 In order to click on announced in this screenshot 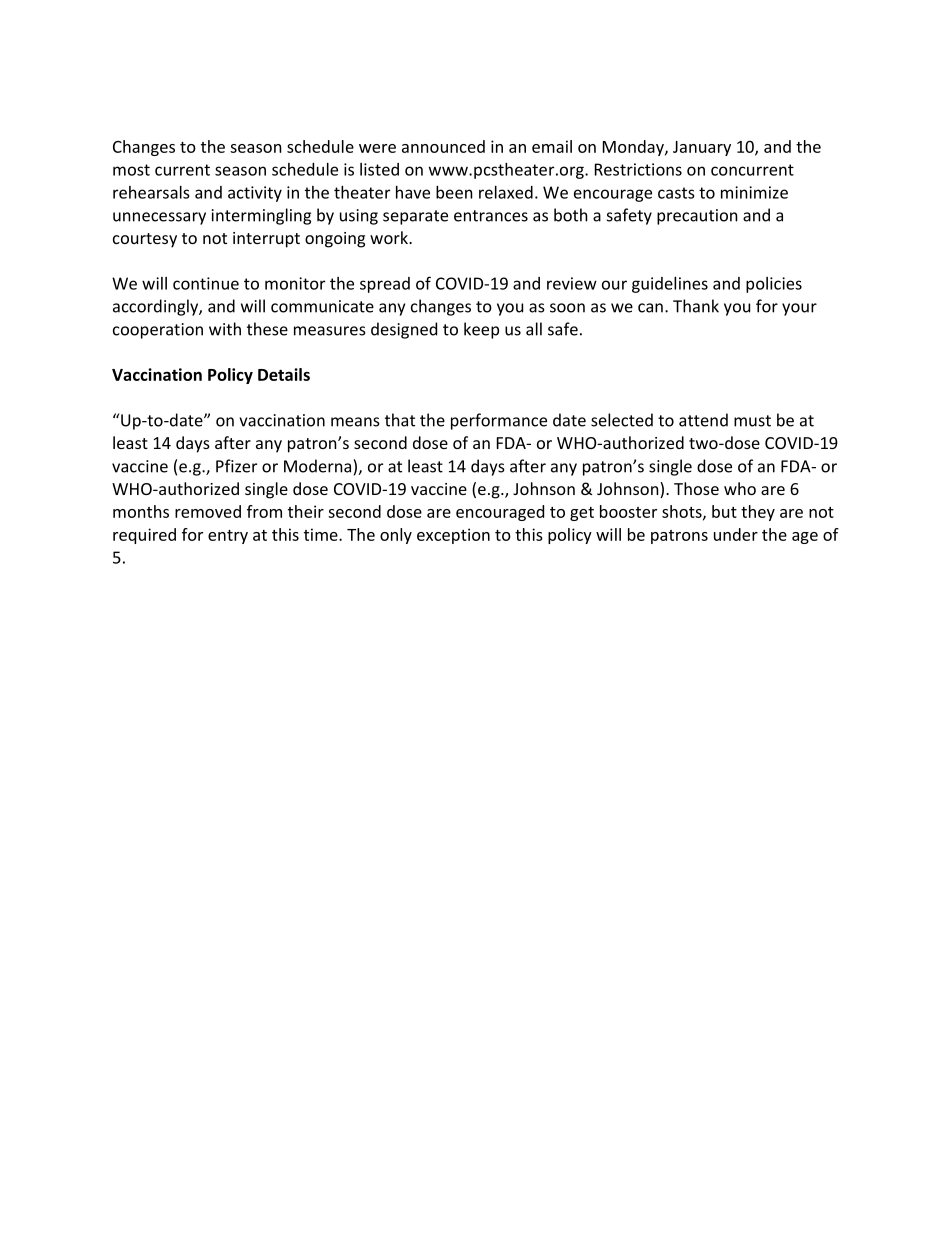, I will do `click(443, 146)`.
